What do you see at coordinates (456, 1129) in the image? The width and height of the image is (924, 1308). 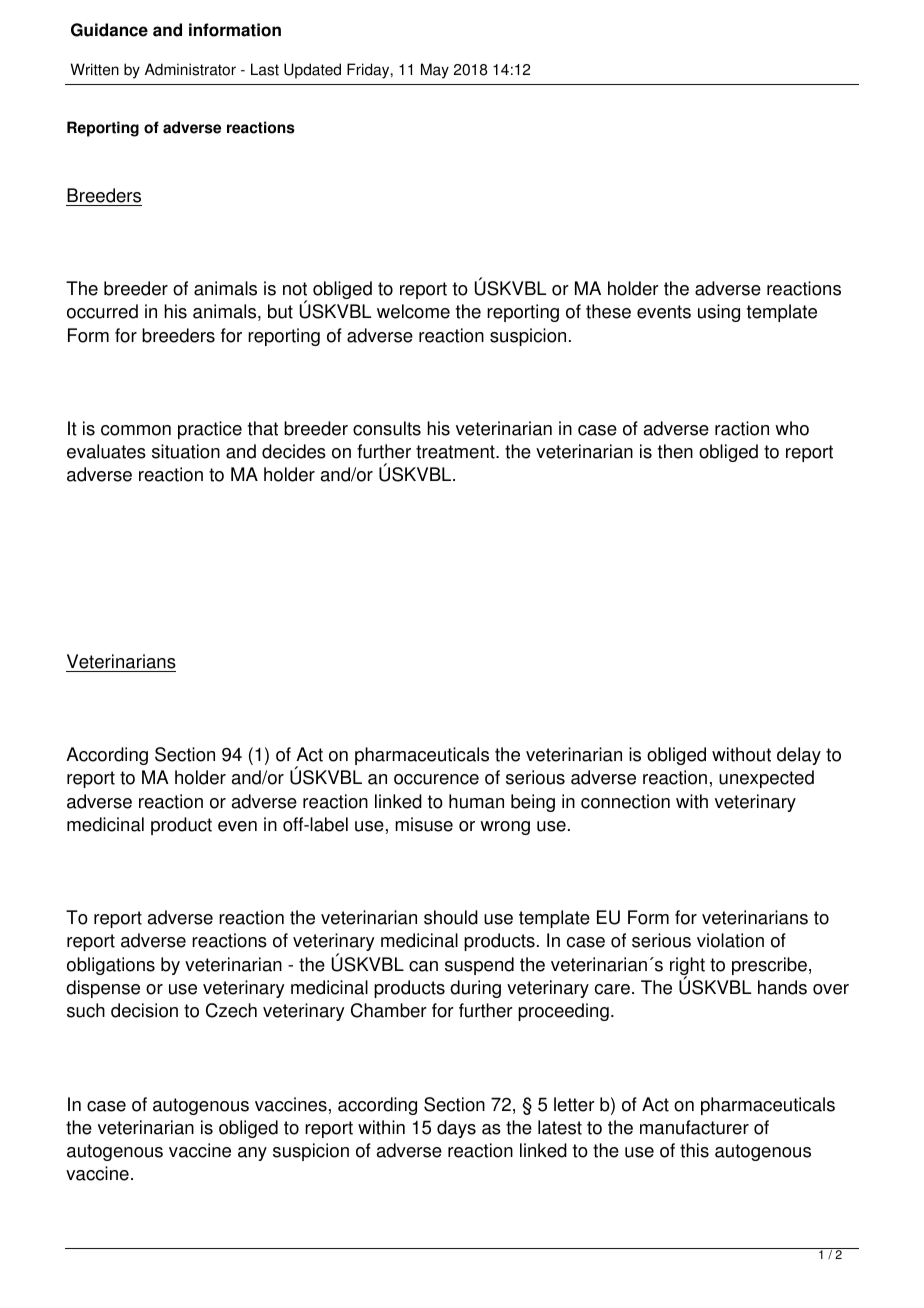 I see `days` at bounding box center [456, 1129].
